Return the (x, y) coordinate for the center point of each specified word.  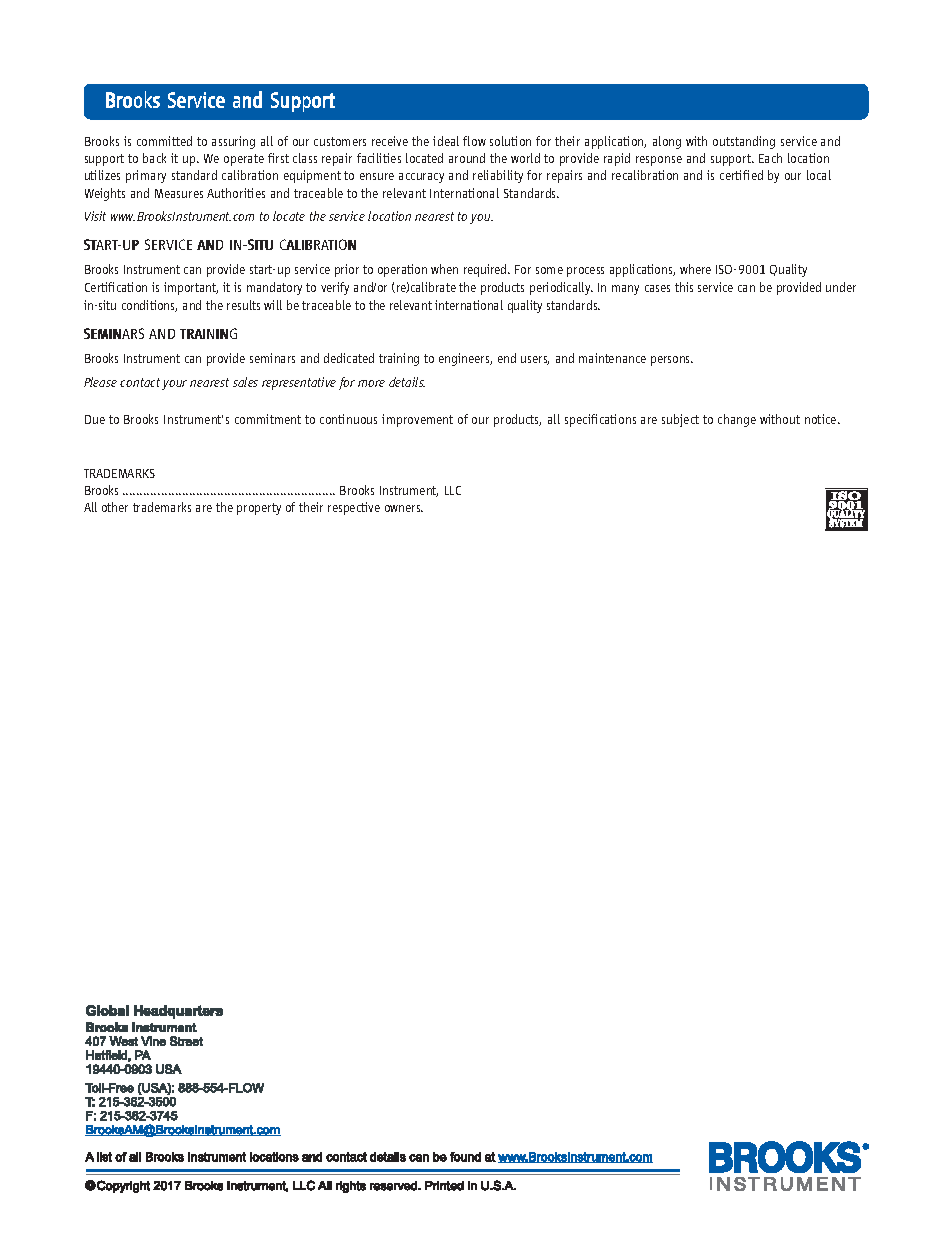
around (467, 158)
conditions (149, 306)
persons (672, 361)
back (154, 158)
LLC (453, 490)
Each (770, 158)
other (115, 507)
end (507, 358)
